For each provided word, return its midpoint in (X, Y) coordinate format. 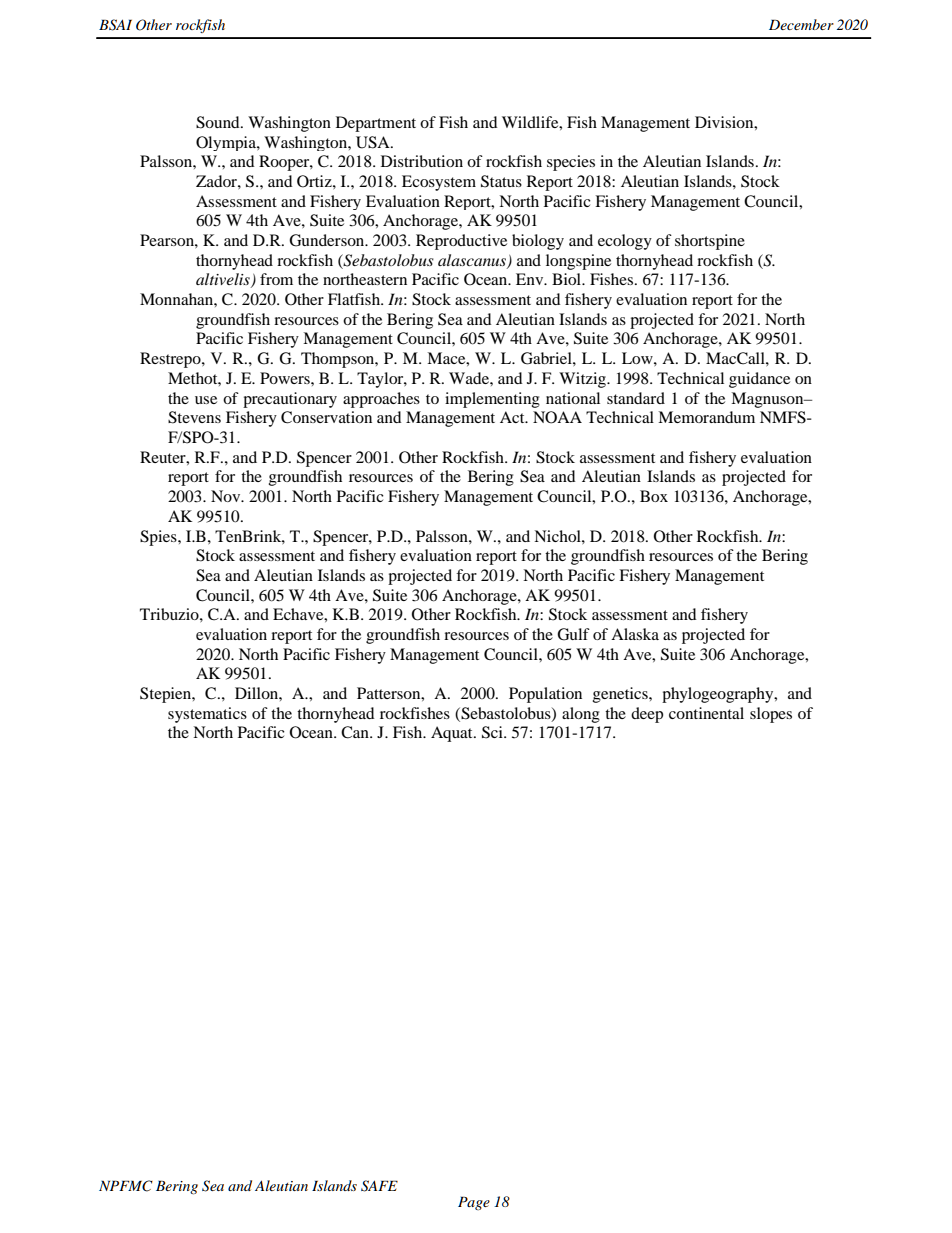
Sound (219, 122)
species (571, 163)
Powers (286, 378)
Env (531, 279)
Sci (493, 732)
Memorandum (706, 417)
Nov (227, 496)
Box (654, 496)
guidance (759, 380)
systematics (207, 715)
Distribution (422, 161)
